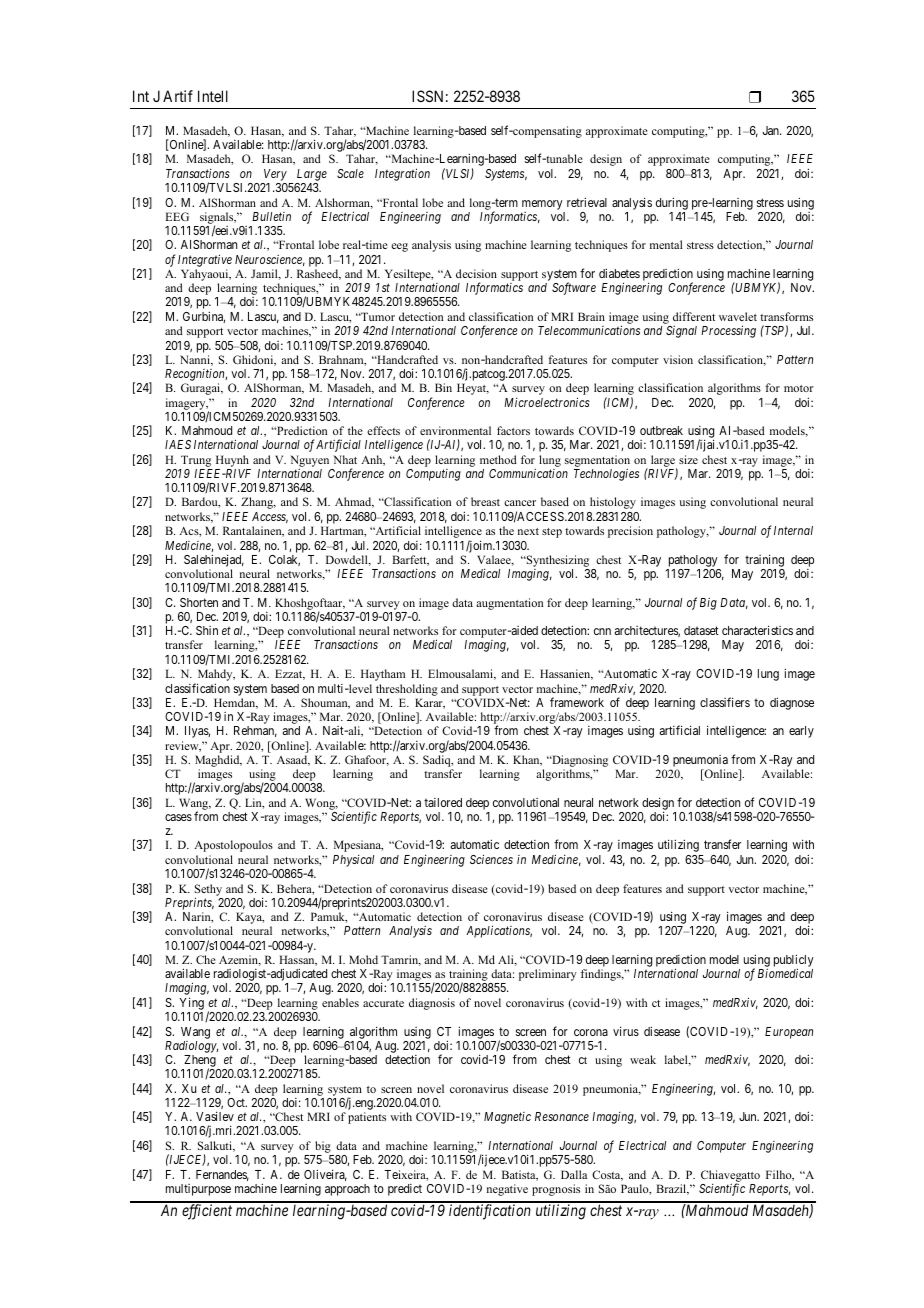  I want to click on augmentation, so click(509, 604).
